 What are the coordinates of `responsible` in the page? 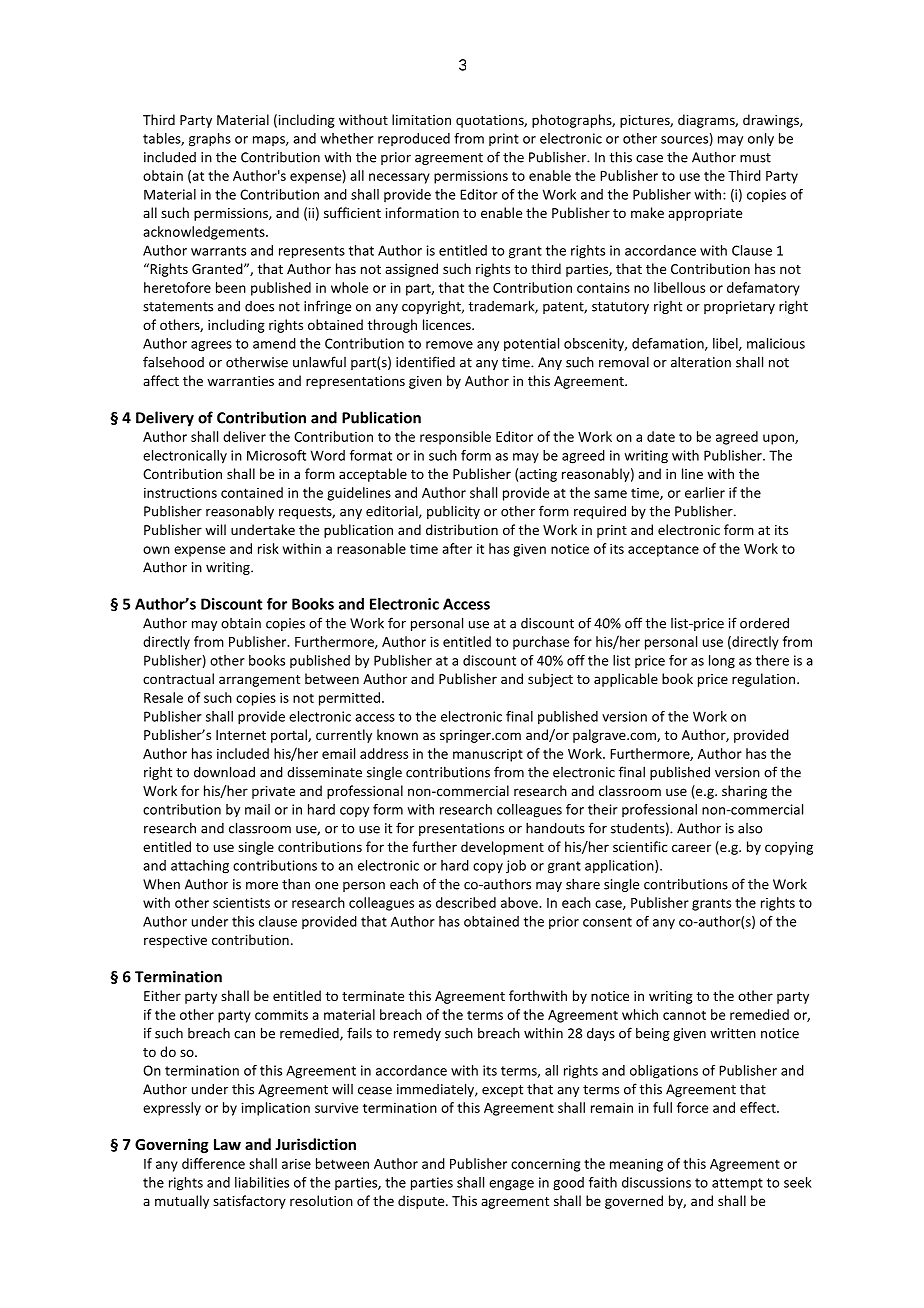 It's located at (455, 438).
